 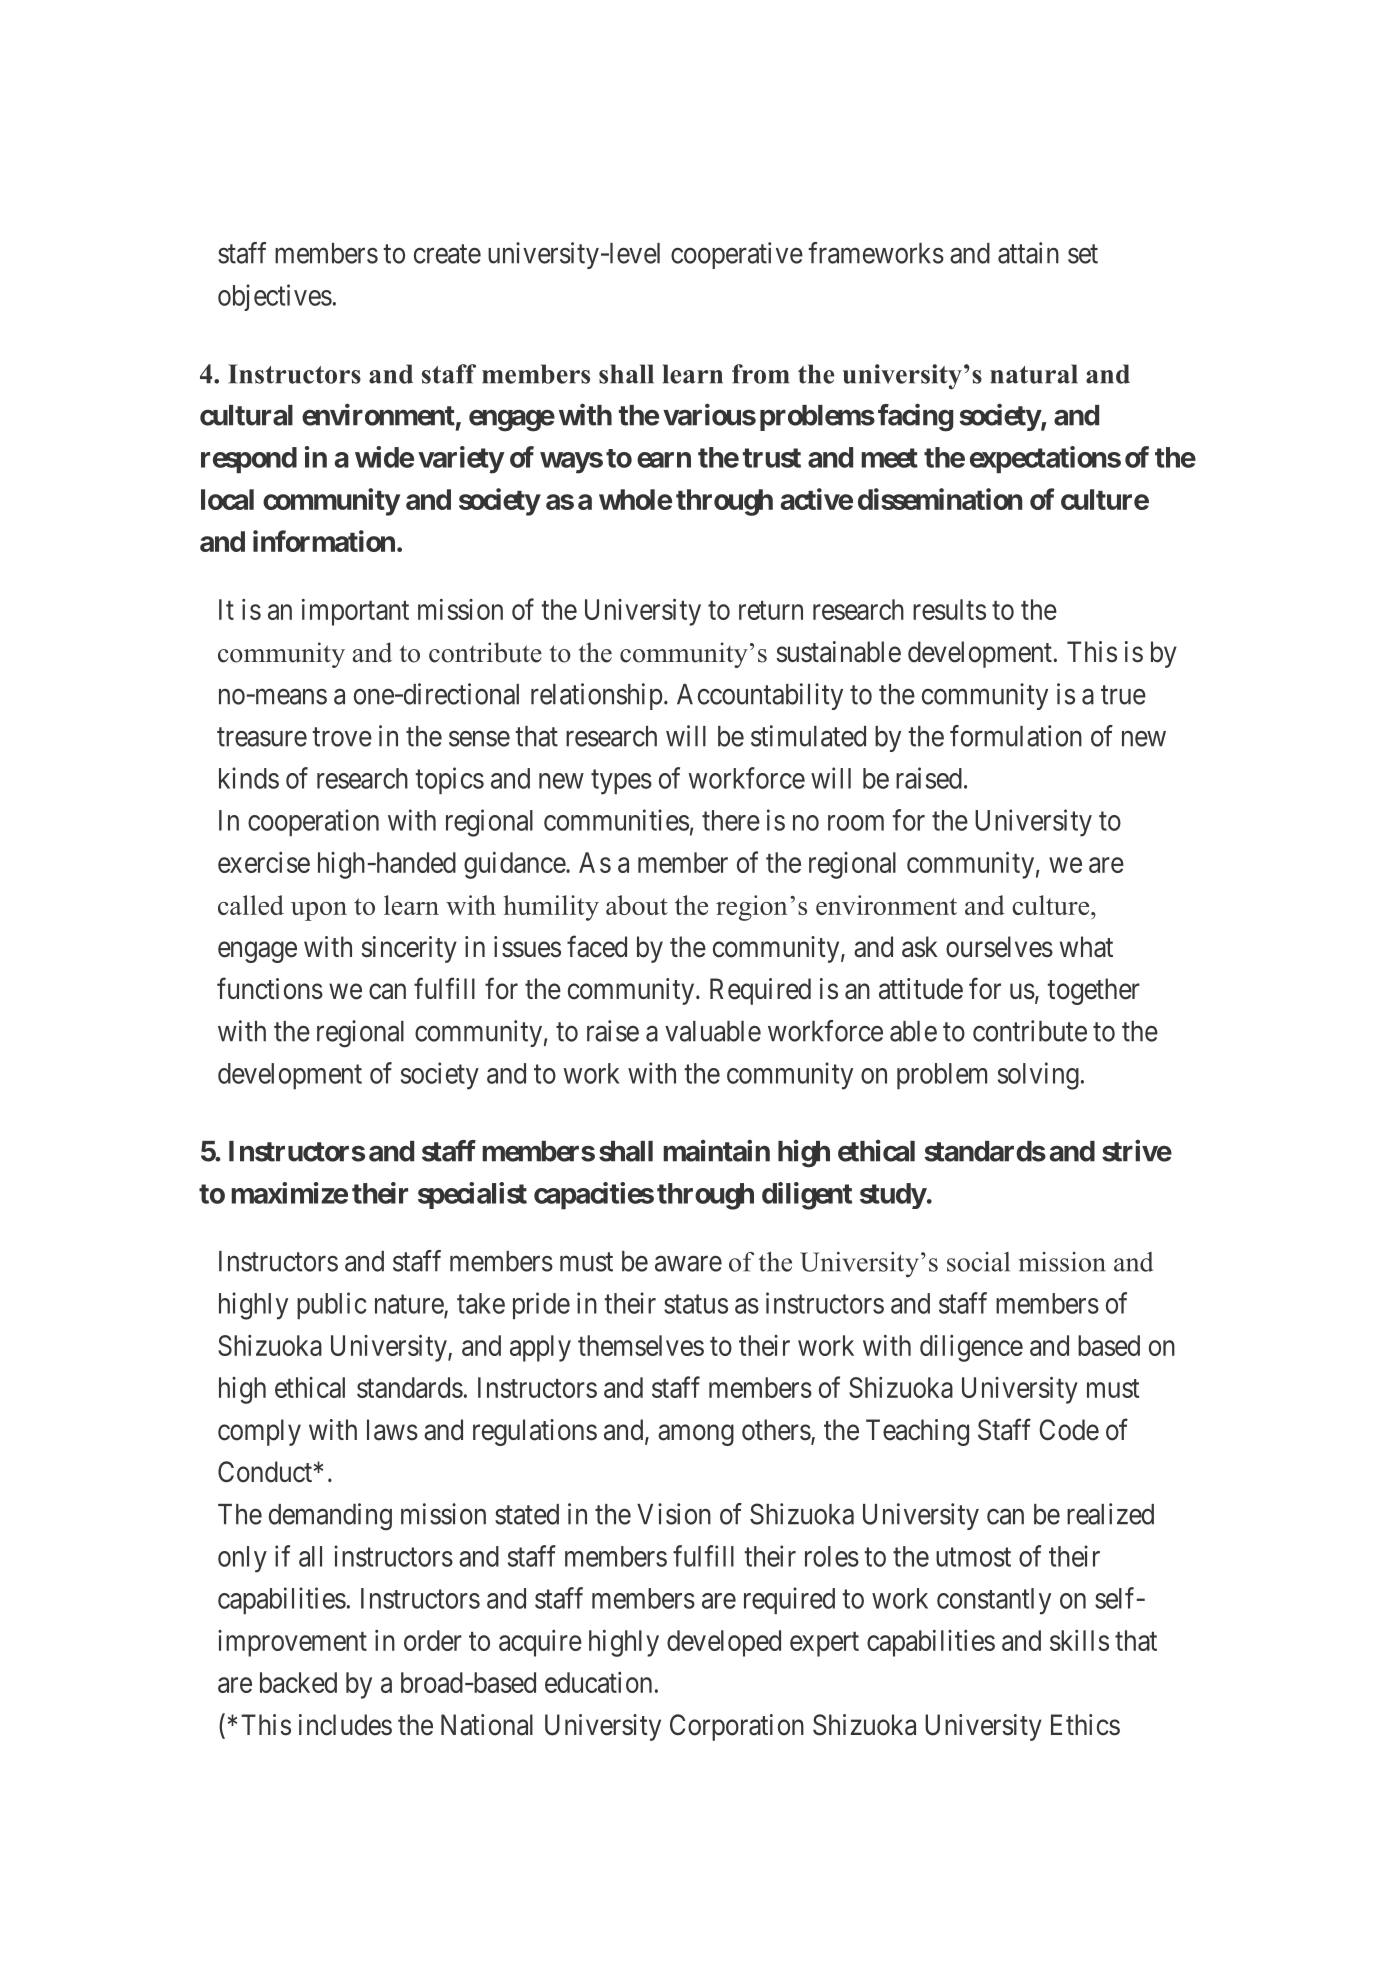 I want to click on ourselves, so click(x=999, y=947).
